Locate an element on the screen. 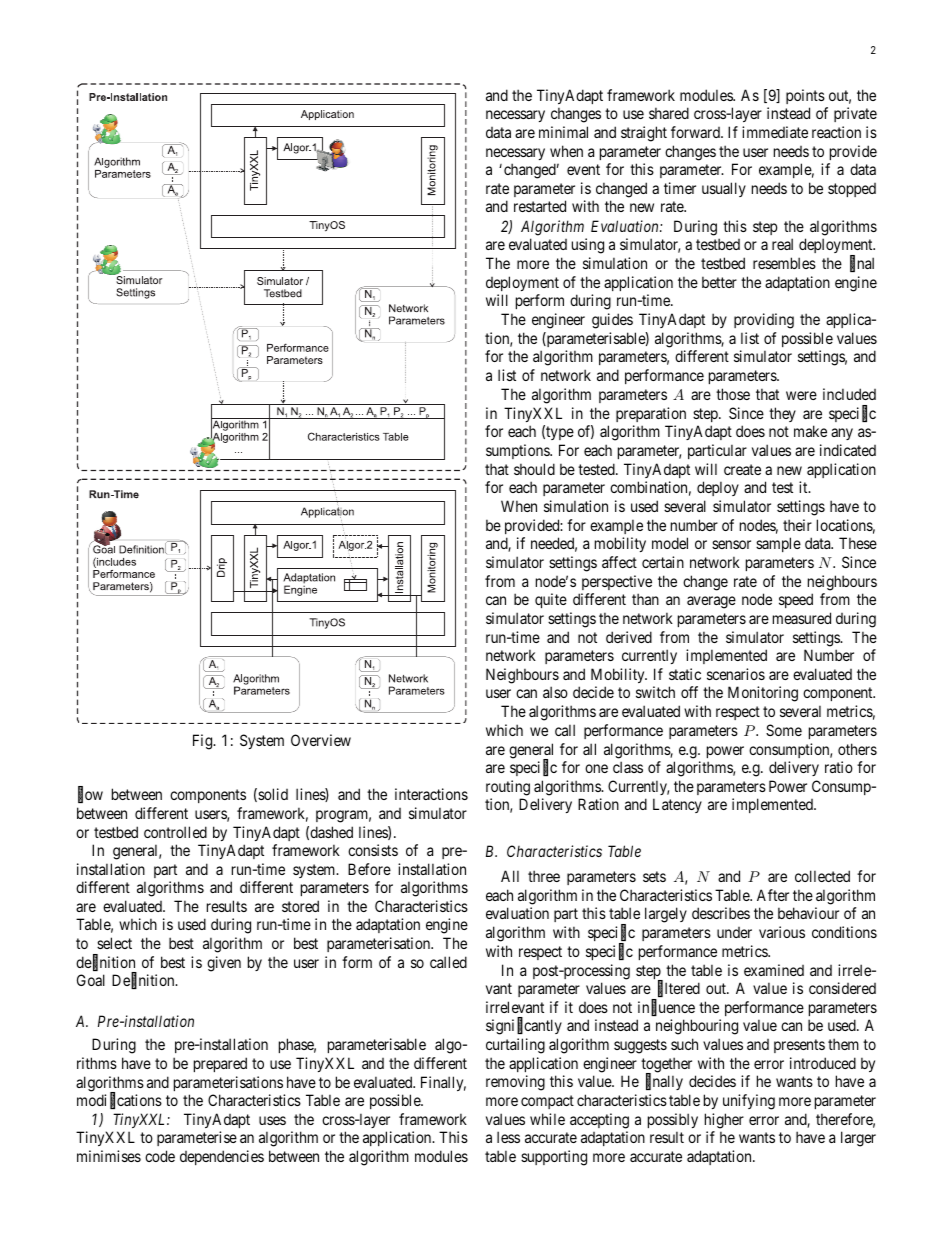 Image resolution: width=952 pixels, height=1233 pixels. less is located at coordinates (508, 1137).
